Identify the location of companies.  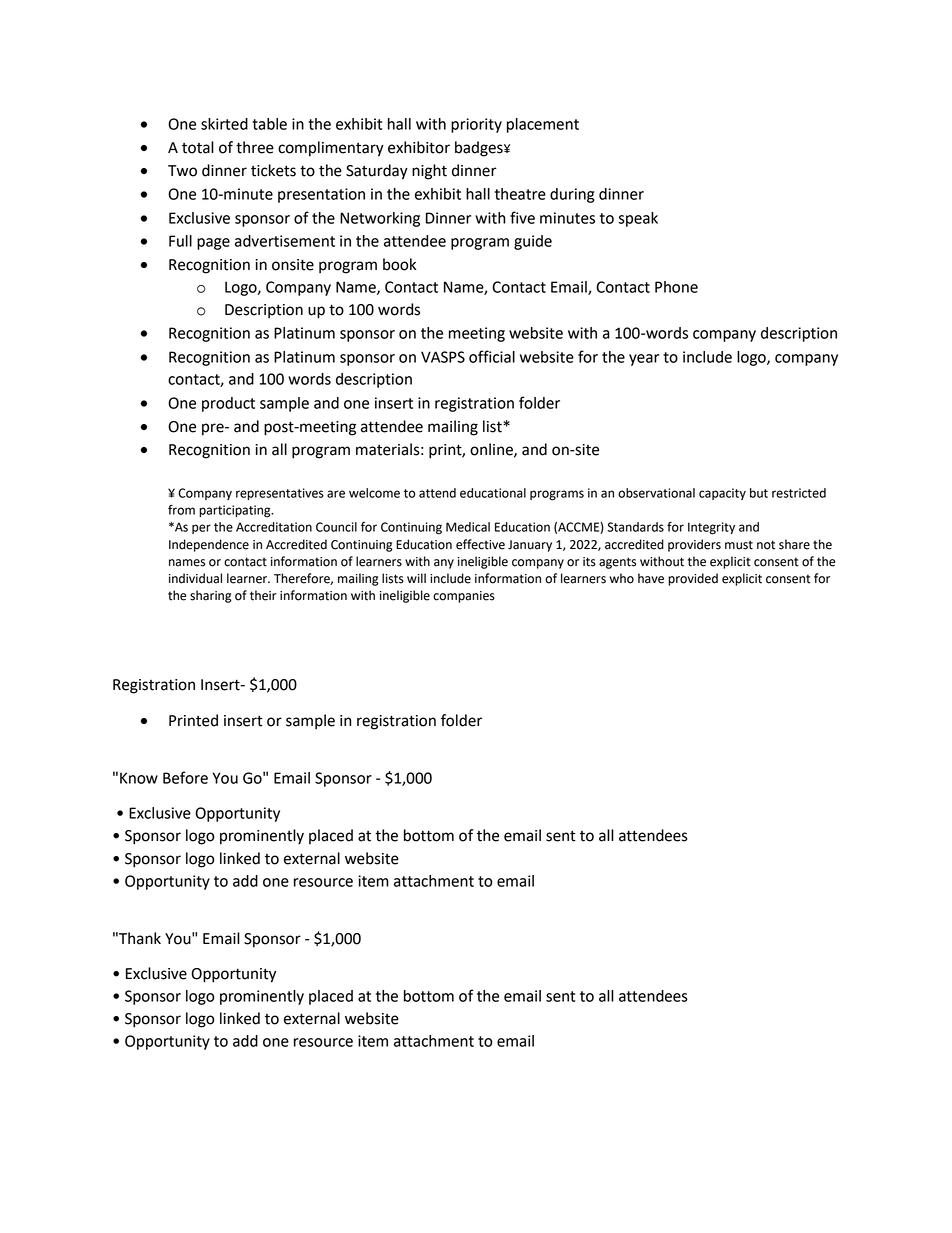
(464, 597).
